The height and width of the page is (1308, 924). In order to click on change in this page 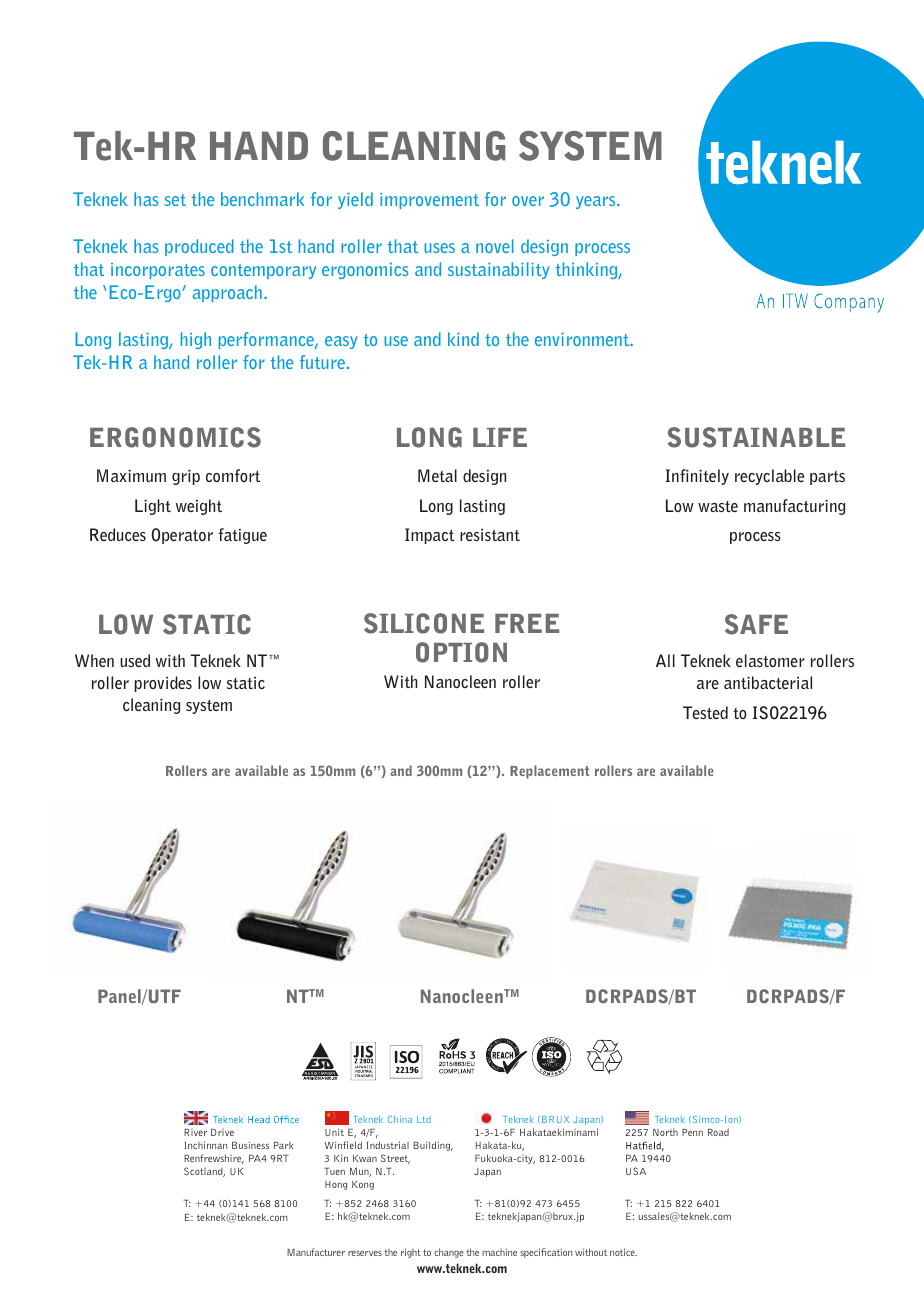, I will do `click(449, 1253)`.
